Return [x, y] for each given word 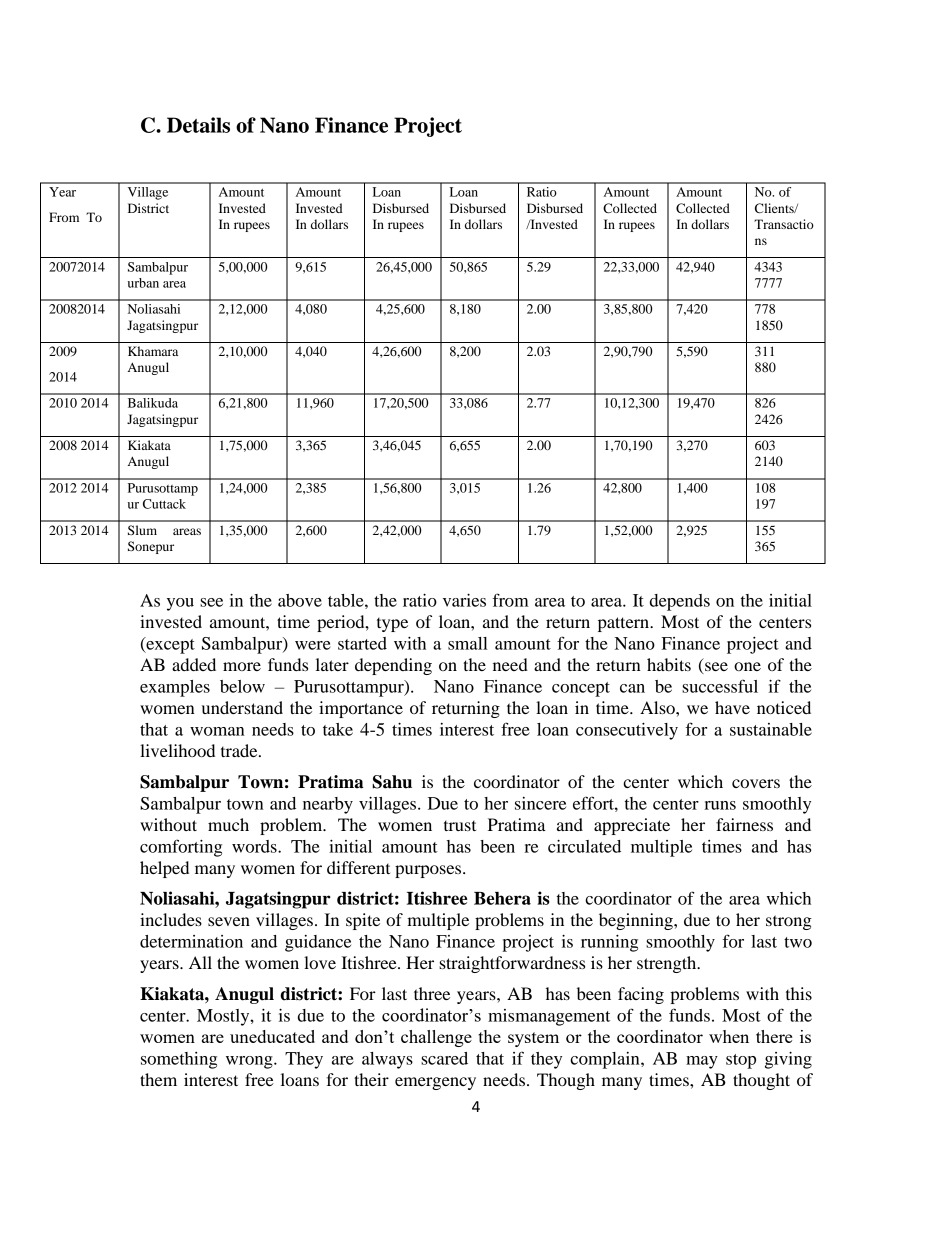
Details [198, 125]
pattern [624, 624]
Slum [142, 530]
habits [669, 664]
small [468, 643]
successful [720, 686]
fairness [744, 824]
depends [680, 602]
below [242, 686]
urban [143, 283]
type [392, 625]
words [255, 846]
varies [464, 600]
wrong [250, 1062]
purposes [428, 871]
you [180, 604]
